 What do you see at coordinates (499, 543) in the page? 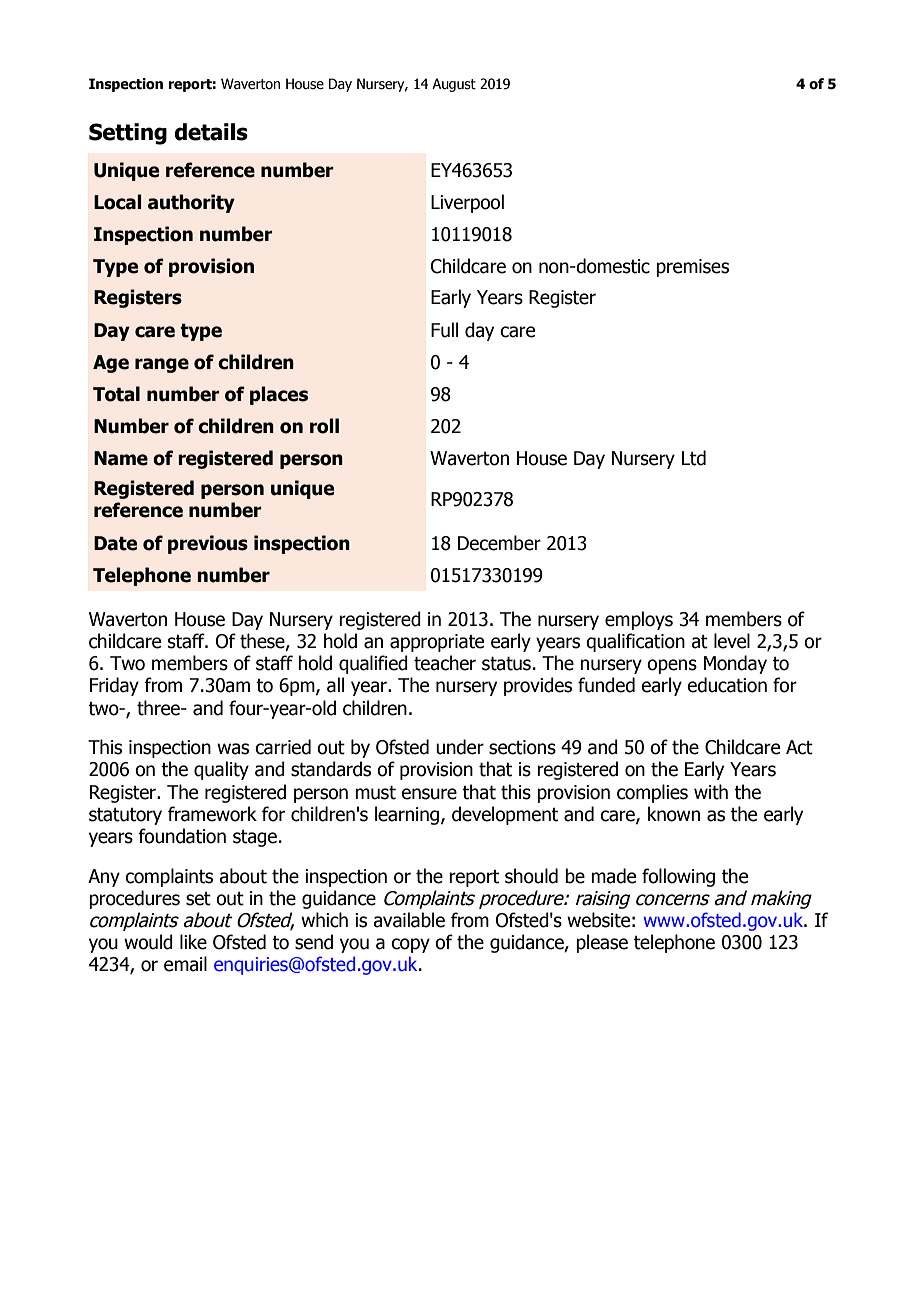
I see `December` at bounding box center [499, 543].
